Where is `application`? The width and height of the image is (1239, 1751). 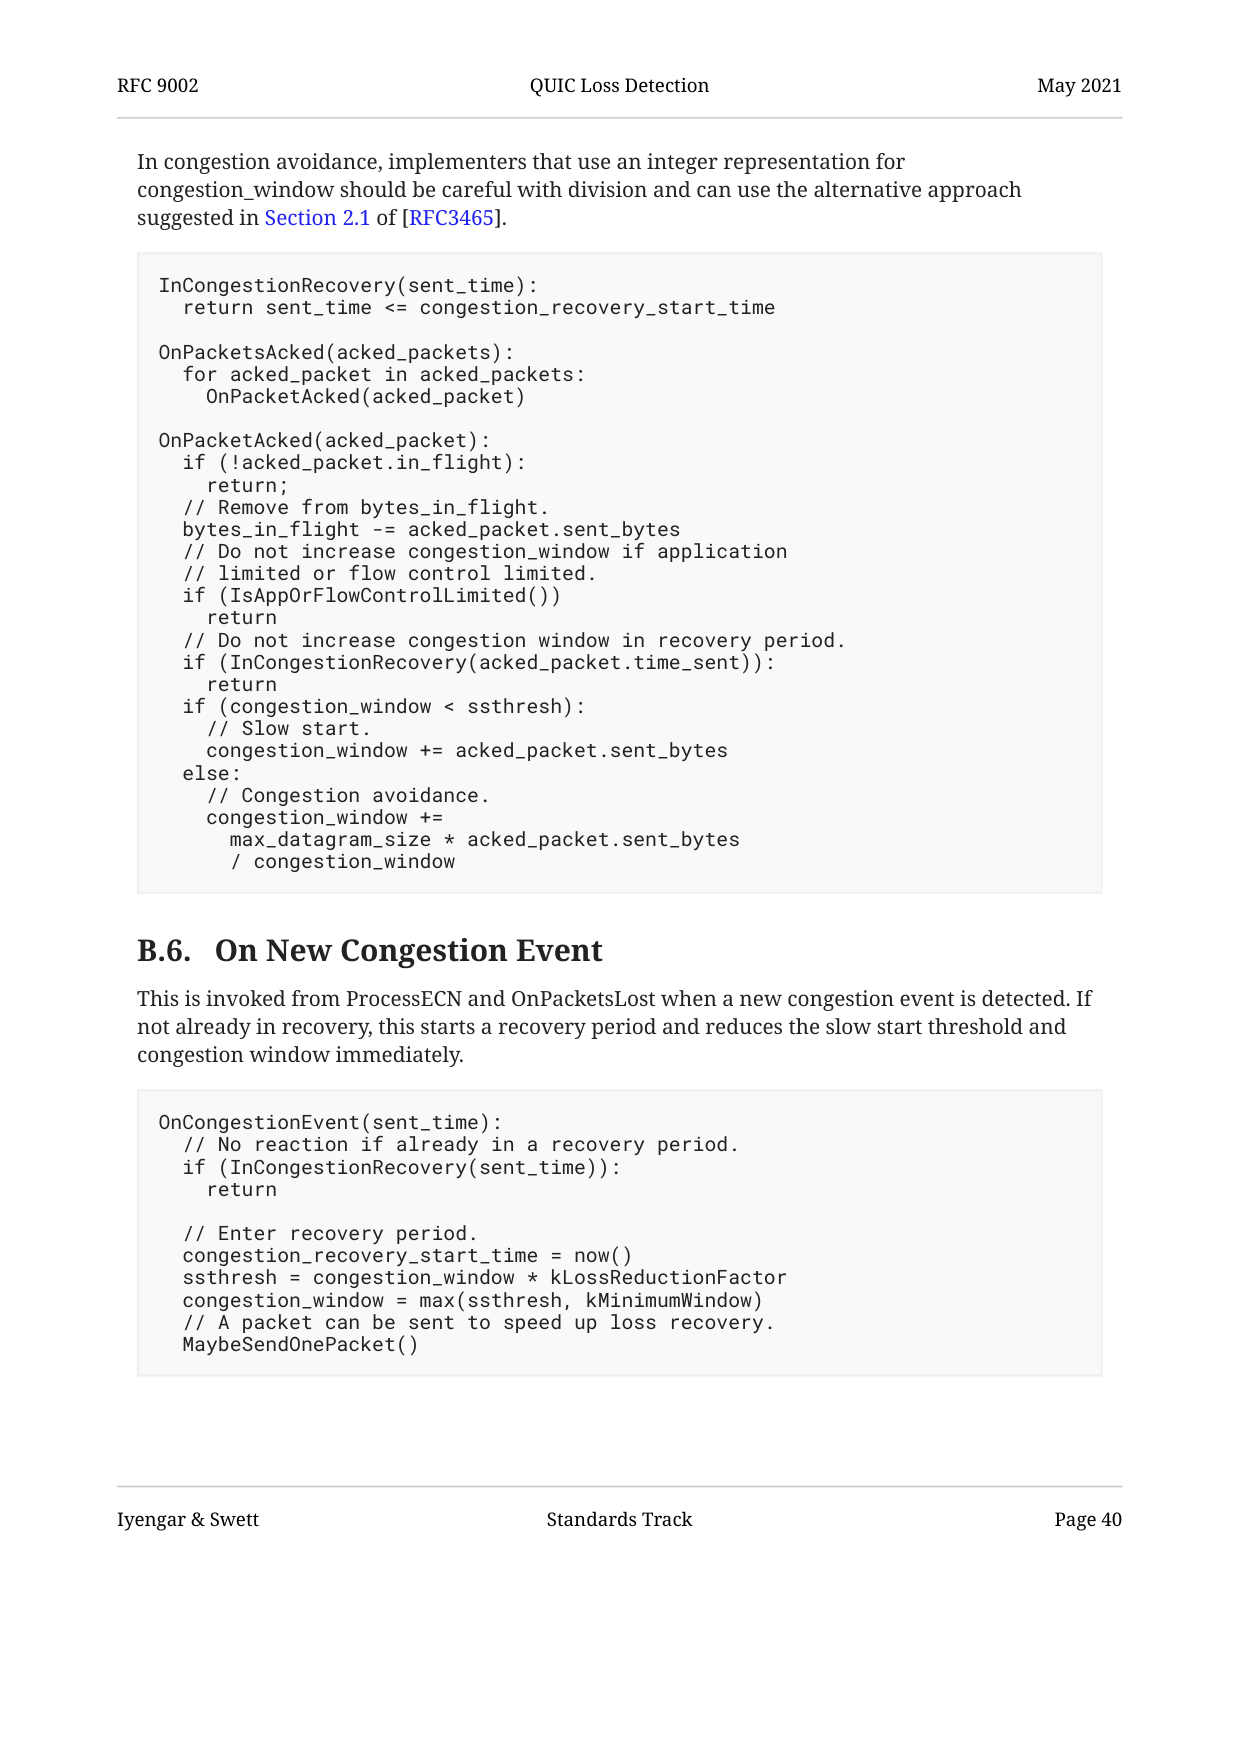 application is located at coordinates (722, 552).
